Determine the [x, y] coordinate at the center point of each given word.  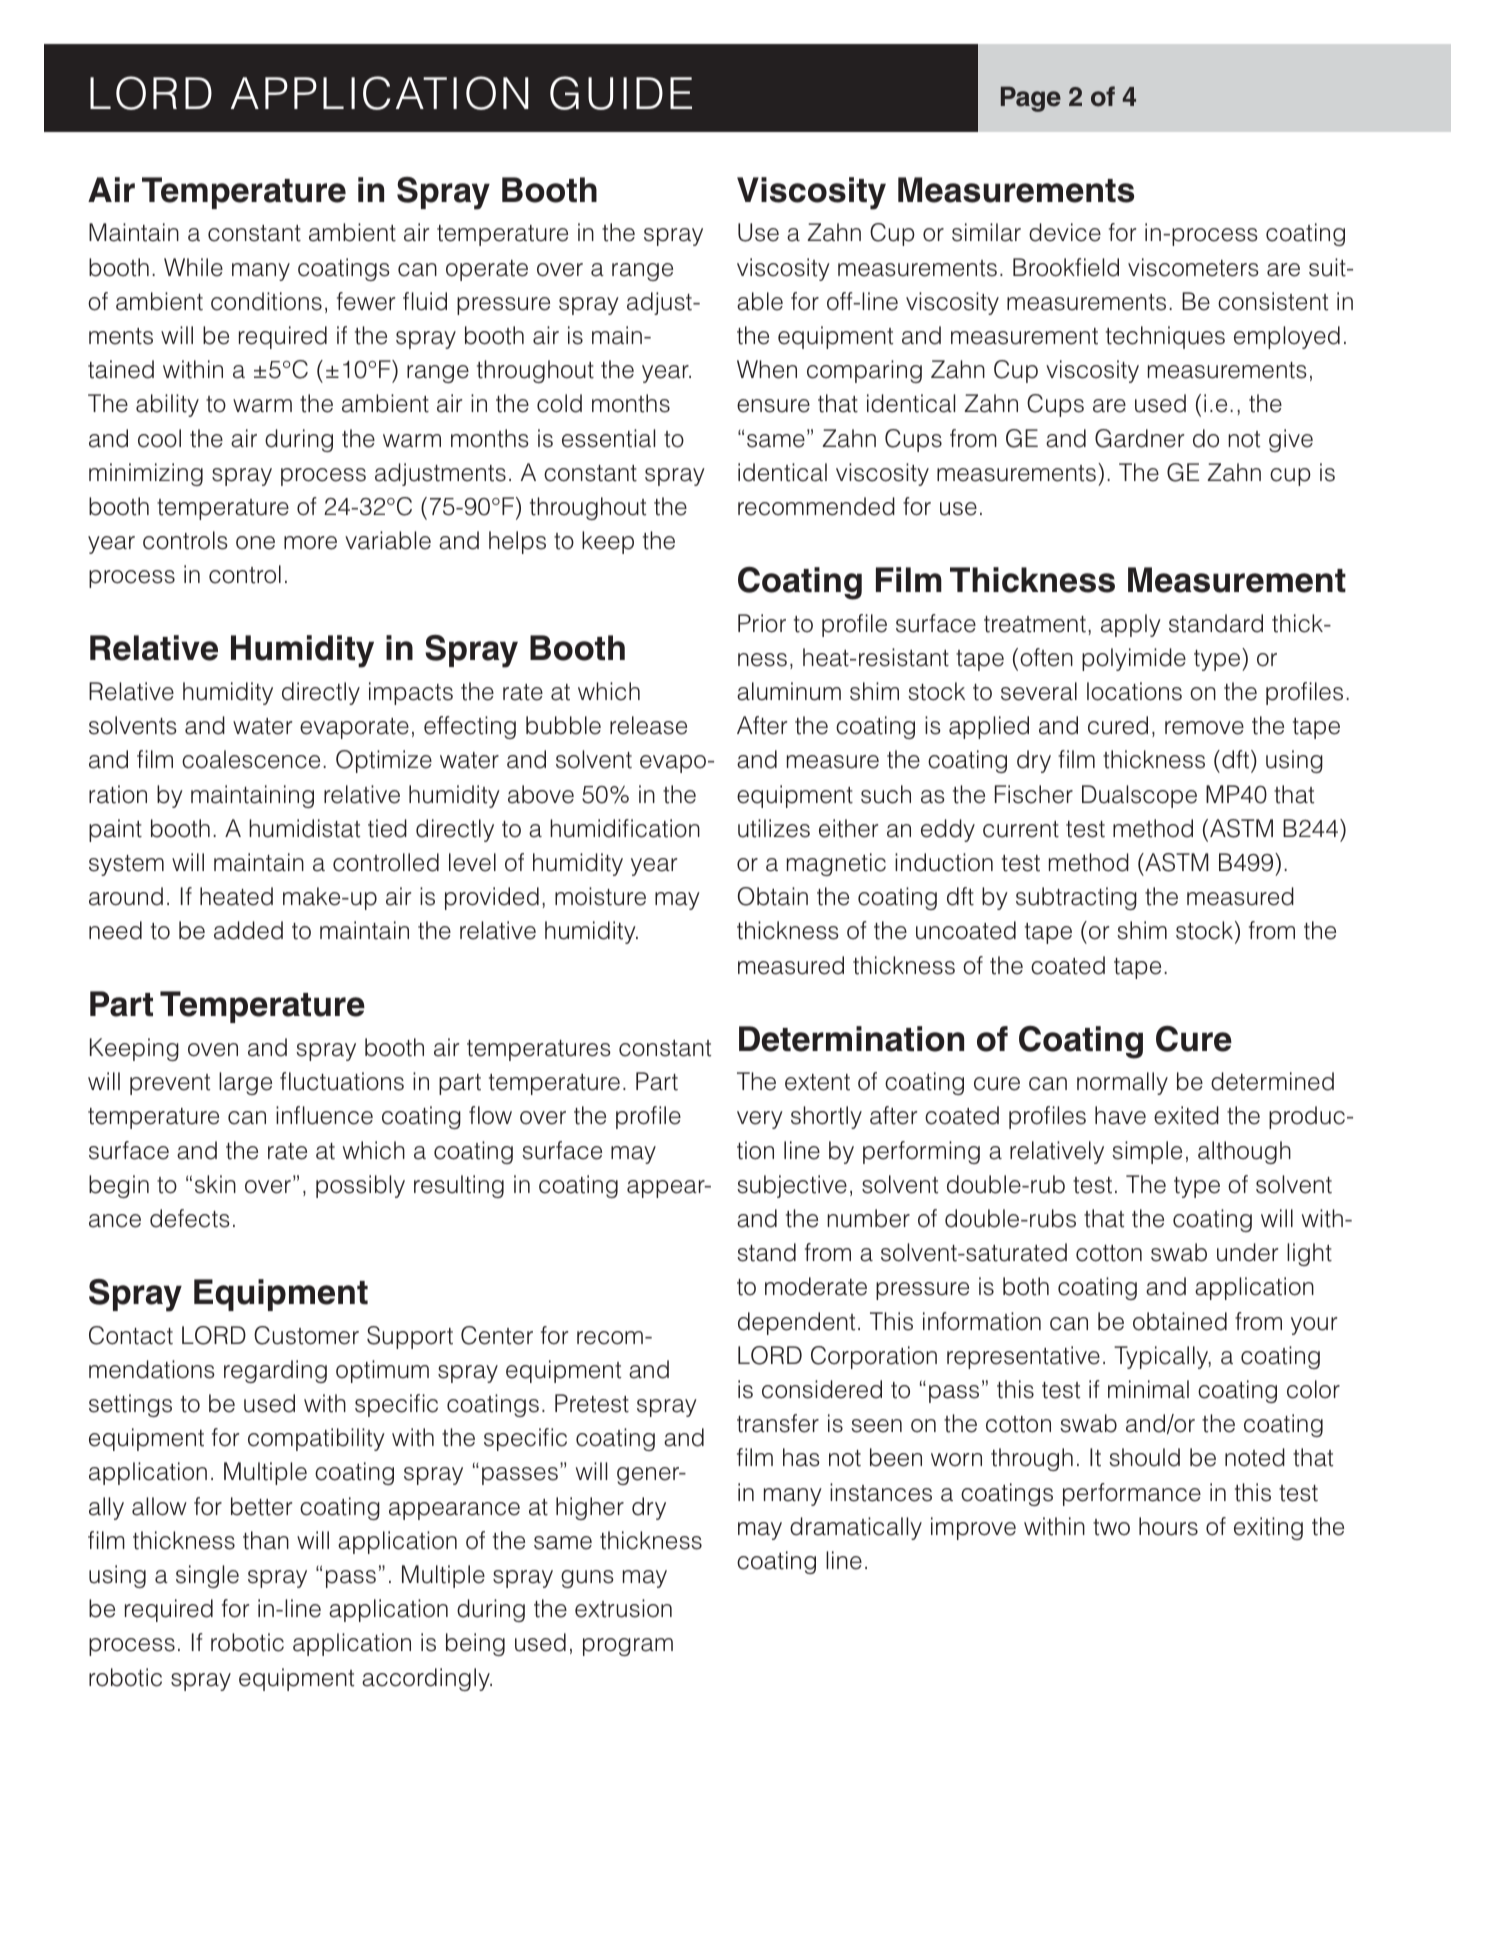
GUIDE [621, 93]
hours [1168, 1526]
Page [1031, 99]
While [193, 267]
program [628, 1647]
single [207, 1576]
